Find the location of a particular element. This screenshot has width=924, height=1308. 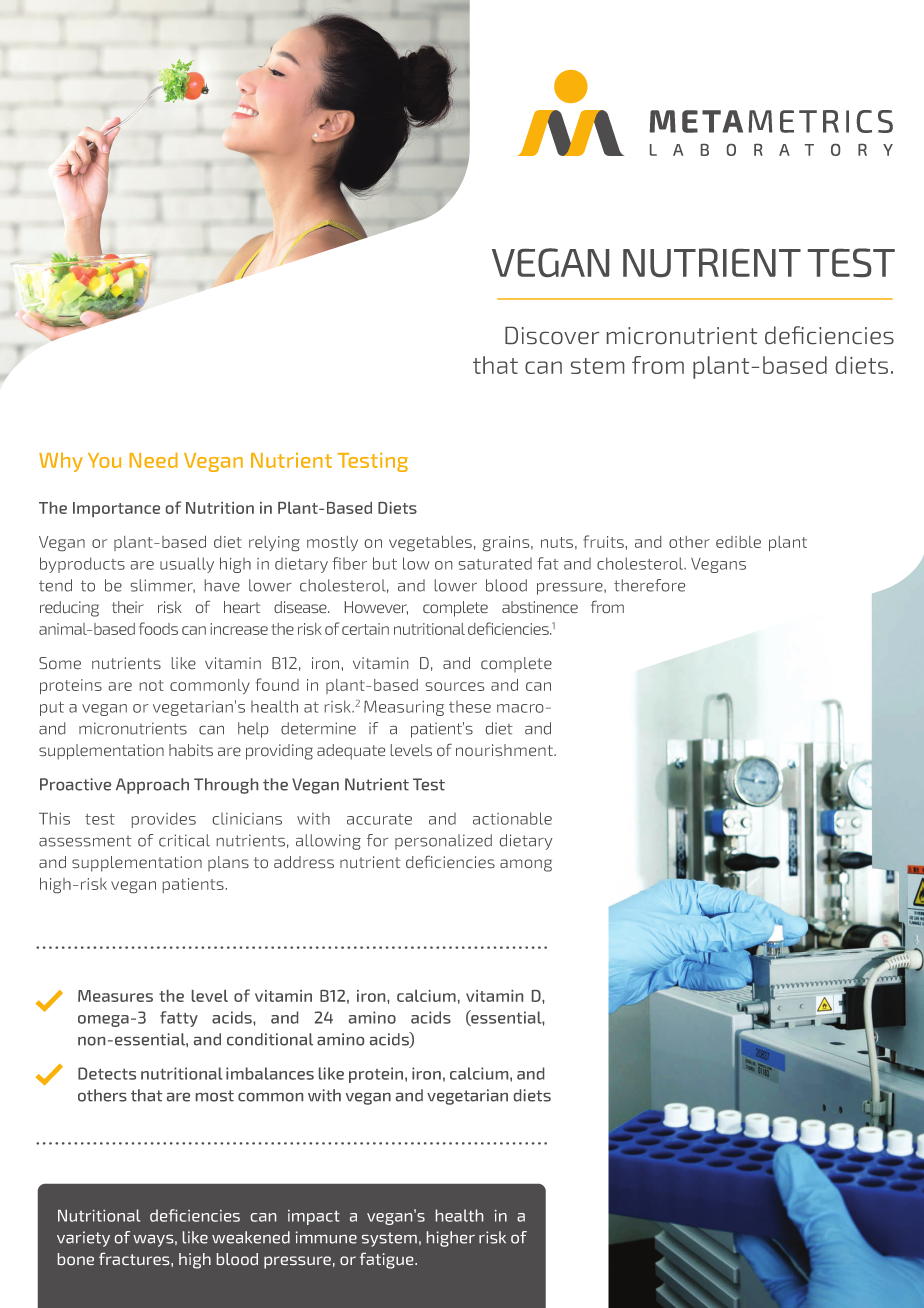

certain is located at coordinates (365, 629).
